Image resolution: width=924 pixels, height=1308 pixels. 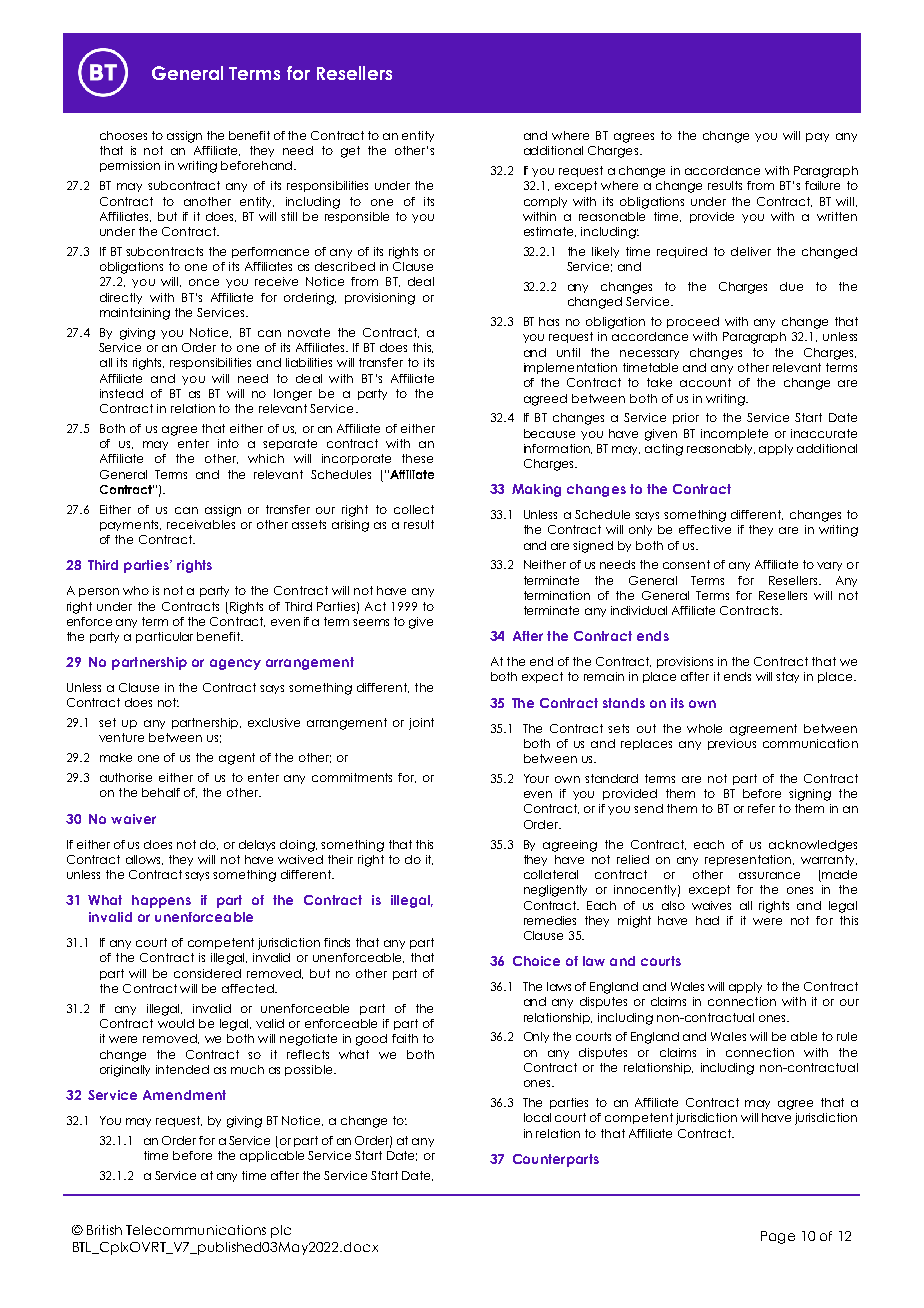 I want to click on expect, so click(x=542, y=677).
